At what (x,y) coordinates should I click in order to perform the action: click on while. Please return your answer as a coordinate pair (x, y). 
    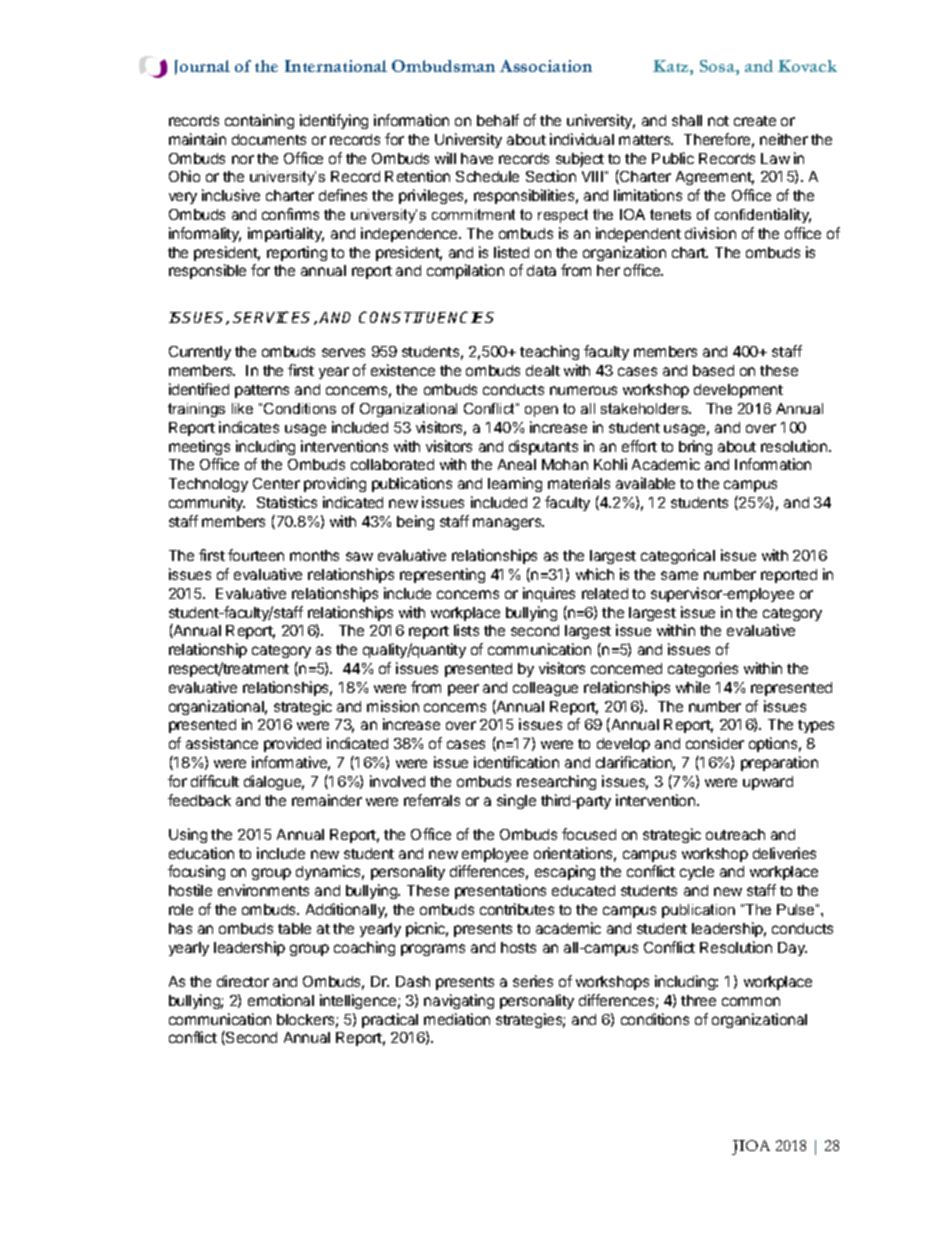
    Looking at the image, I should click on (693, 687).
